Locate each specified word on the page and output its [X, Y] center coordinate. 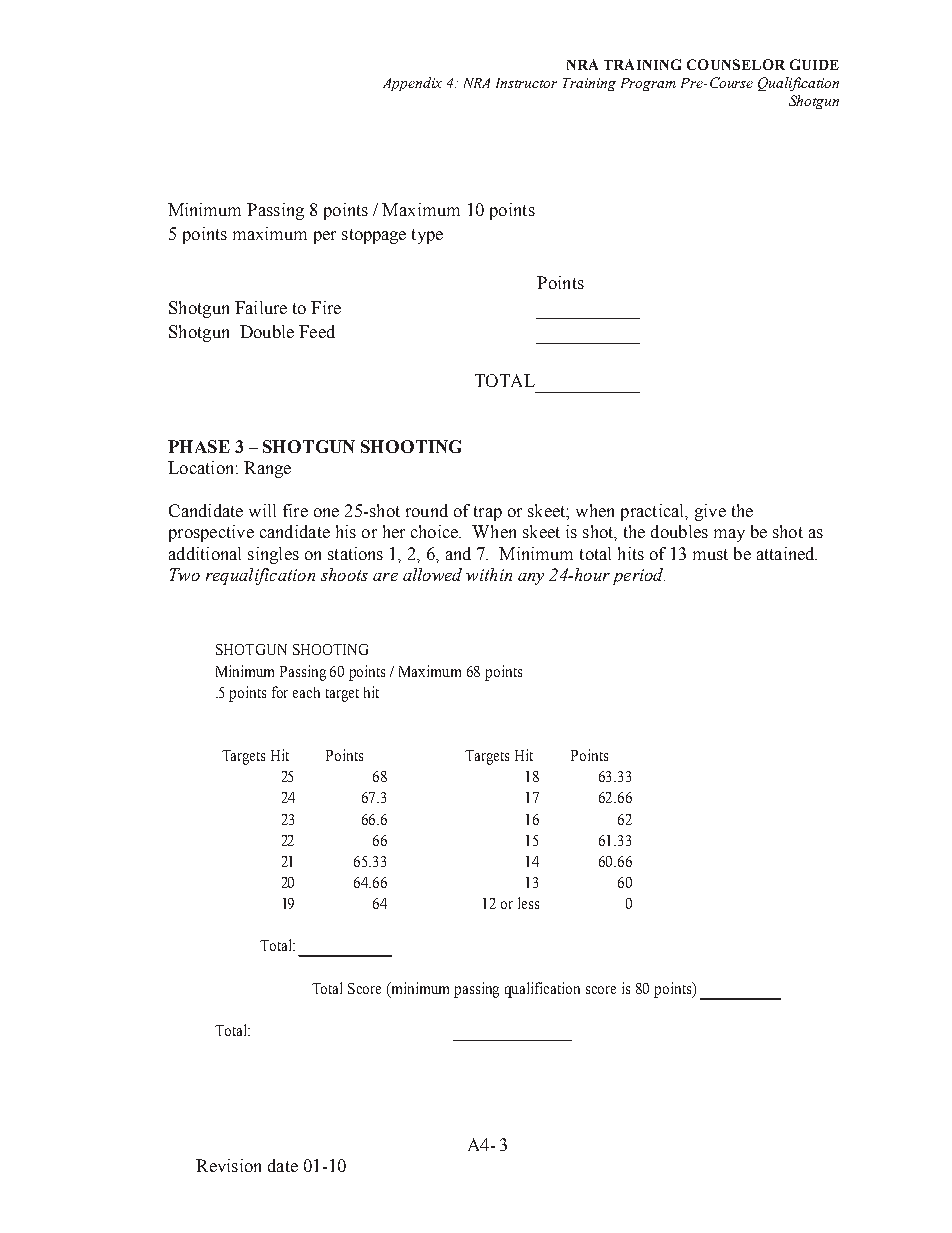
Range [267, 469]
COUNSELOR [736, 64]
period [639, 576]
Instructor [526, 83]
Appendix [412, 84]
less [528, 903]
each [306, 692]
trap [488, 513]
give [710, 512]
